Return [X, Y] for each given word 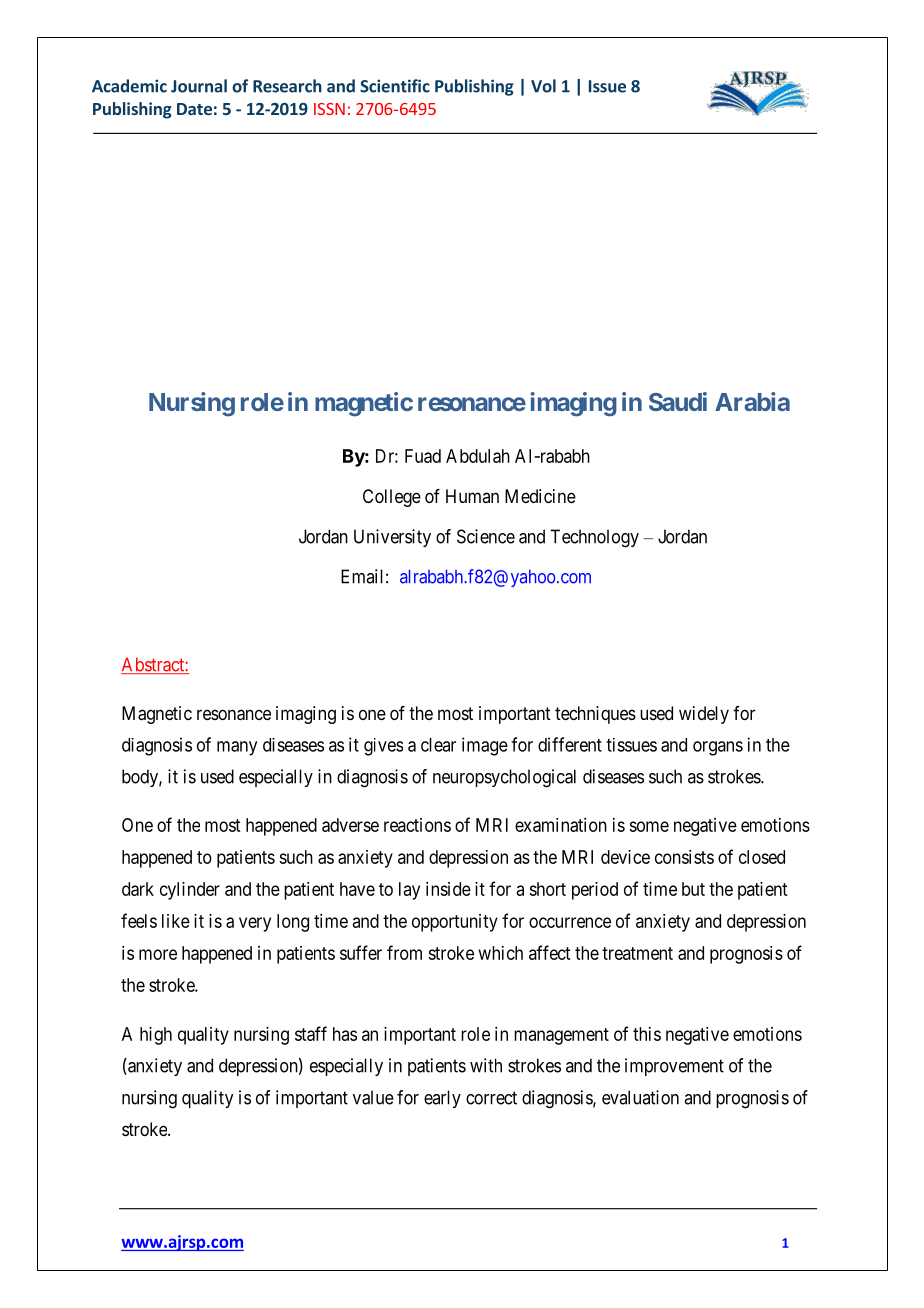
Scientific [395, 86]
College [392, 498]
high [156, 1036]
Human [472, 496]
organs [718, 748]
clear [438, 745]
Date [194, 109]
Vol [543, 86]
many [237, 748]
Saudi [678, 401]
